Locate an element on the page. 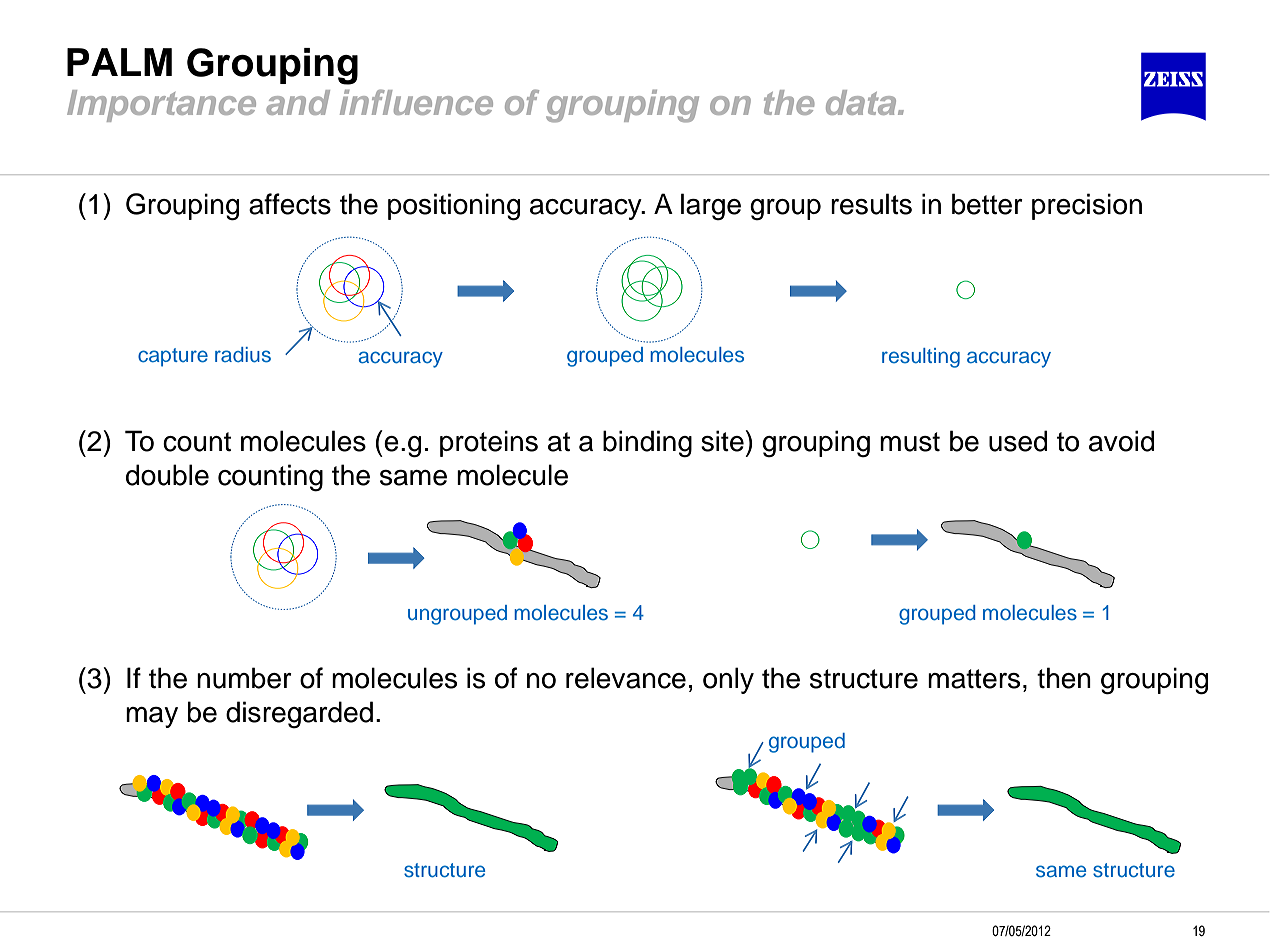 This page has width=1270, height=952. better is located at coordinates (987, 204).
